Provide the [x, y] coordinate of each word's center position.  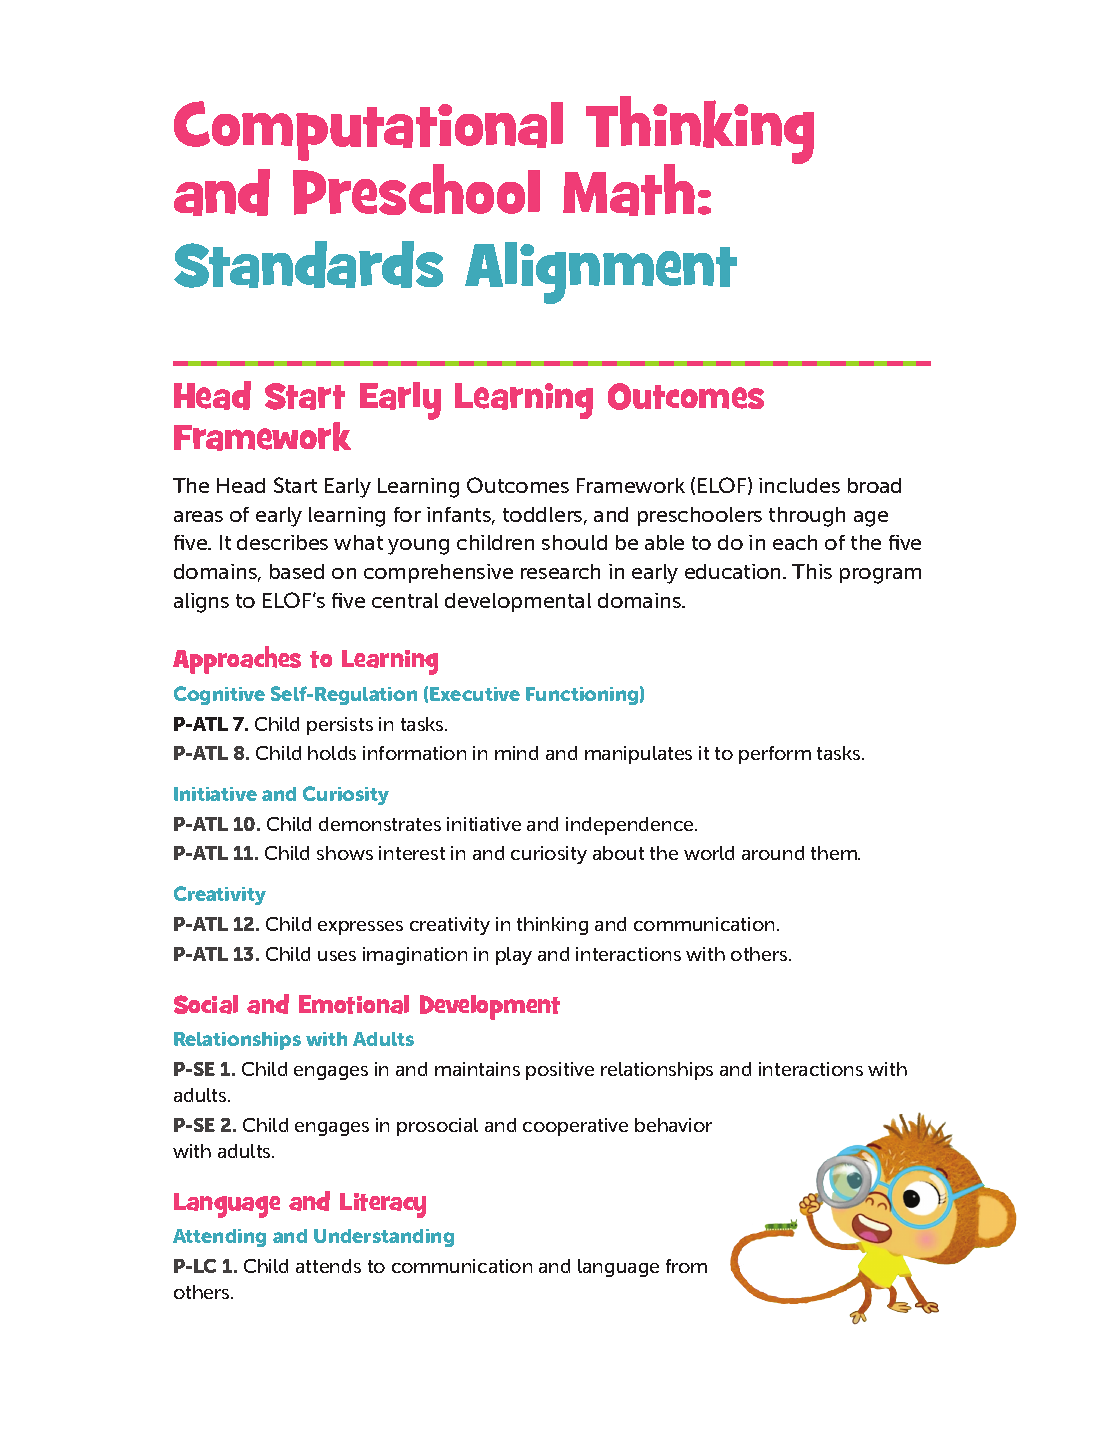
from [686, 1266]
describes [282, 542]
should [574, 542]
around [773, 853]
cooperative [575, 1127]
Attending [219, 1238]
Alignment [601, 273]
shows [345, 853]
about [618, 853]
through [807, 517]
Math [629, 190]
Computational [368, 131]
